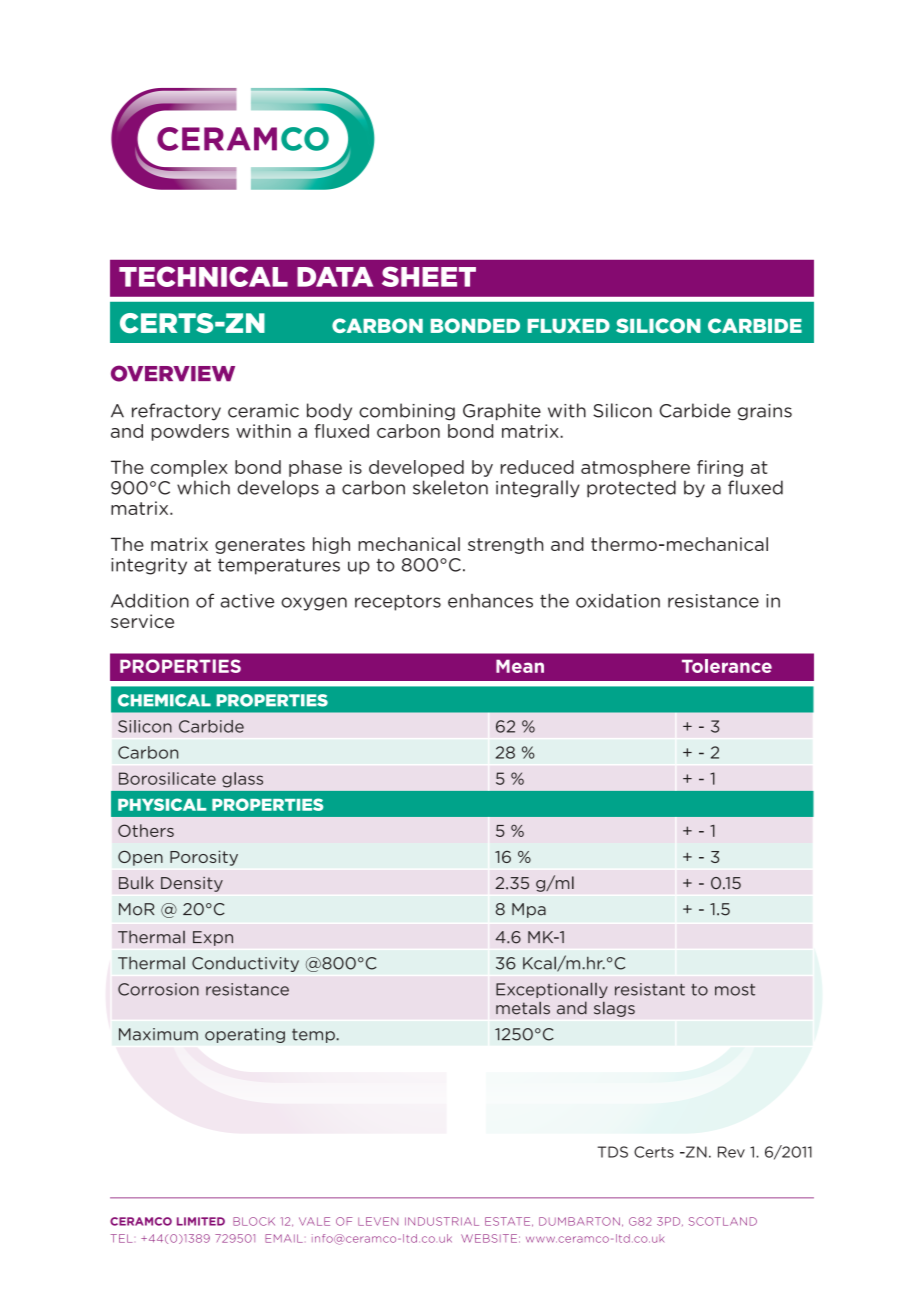 The height and width of the screenshot is (1308, 924). What do you see at coordinates (529, 910) in the screenshot?
I see `Mpa` at bounding box center [529, 910].
